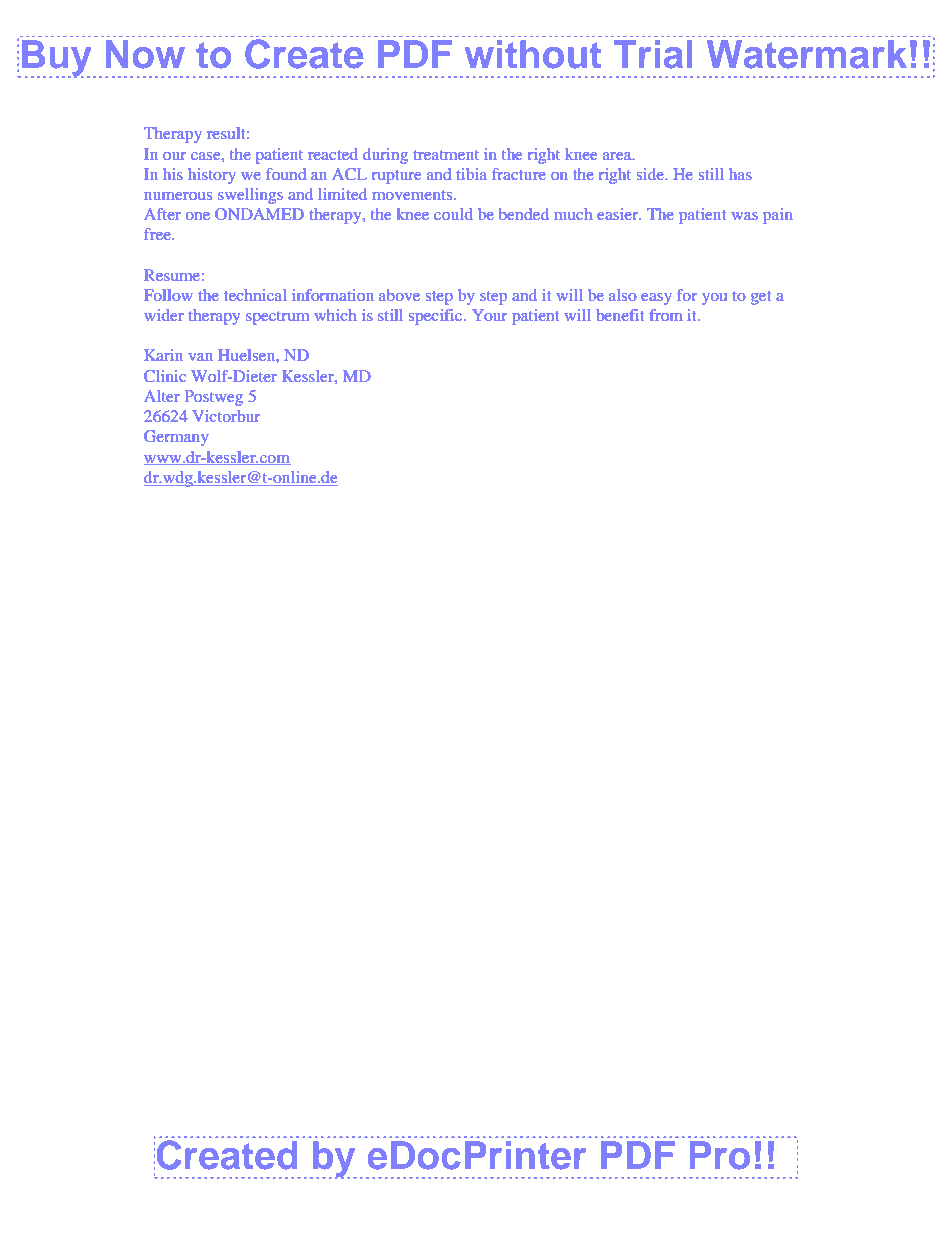 The image size is (952, 1233). Describe the element at coordinates (436, 317) in the image. I see `specific` at that location.
